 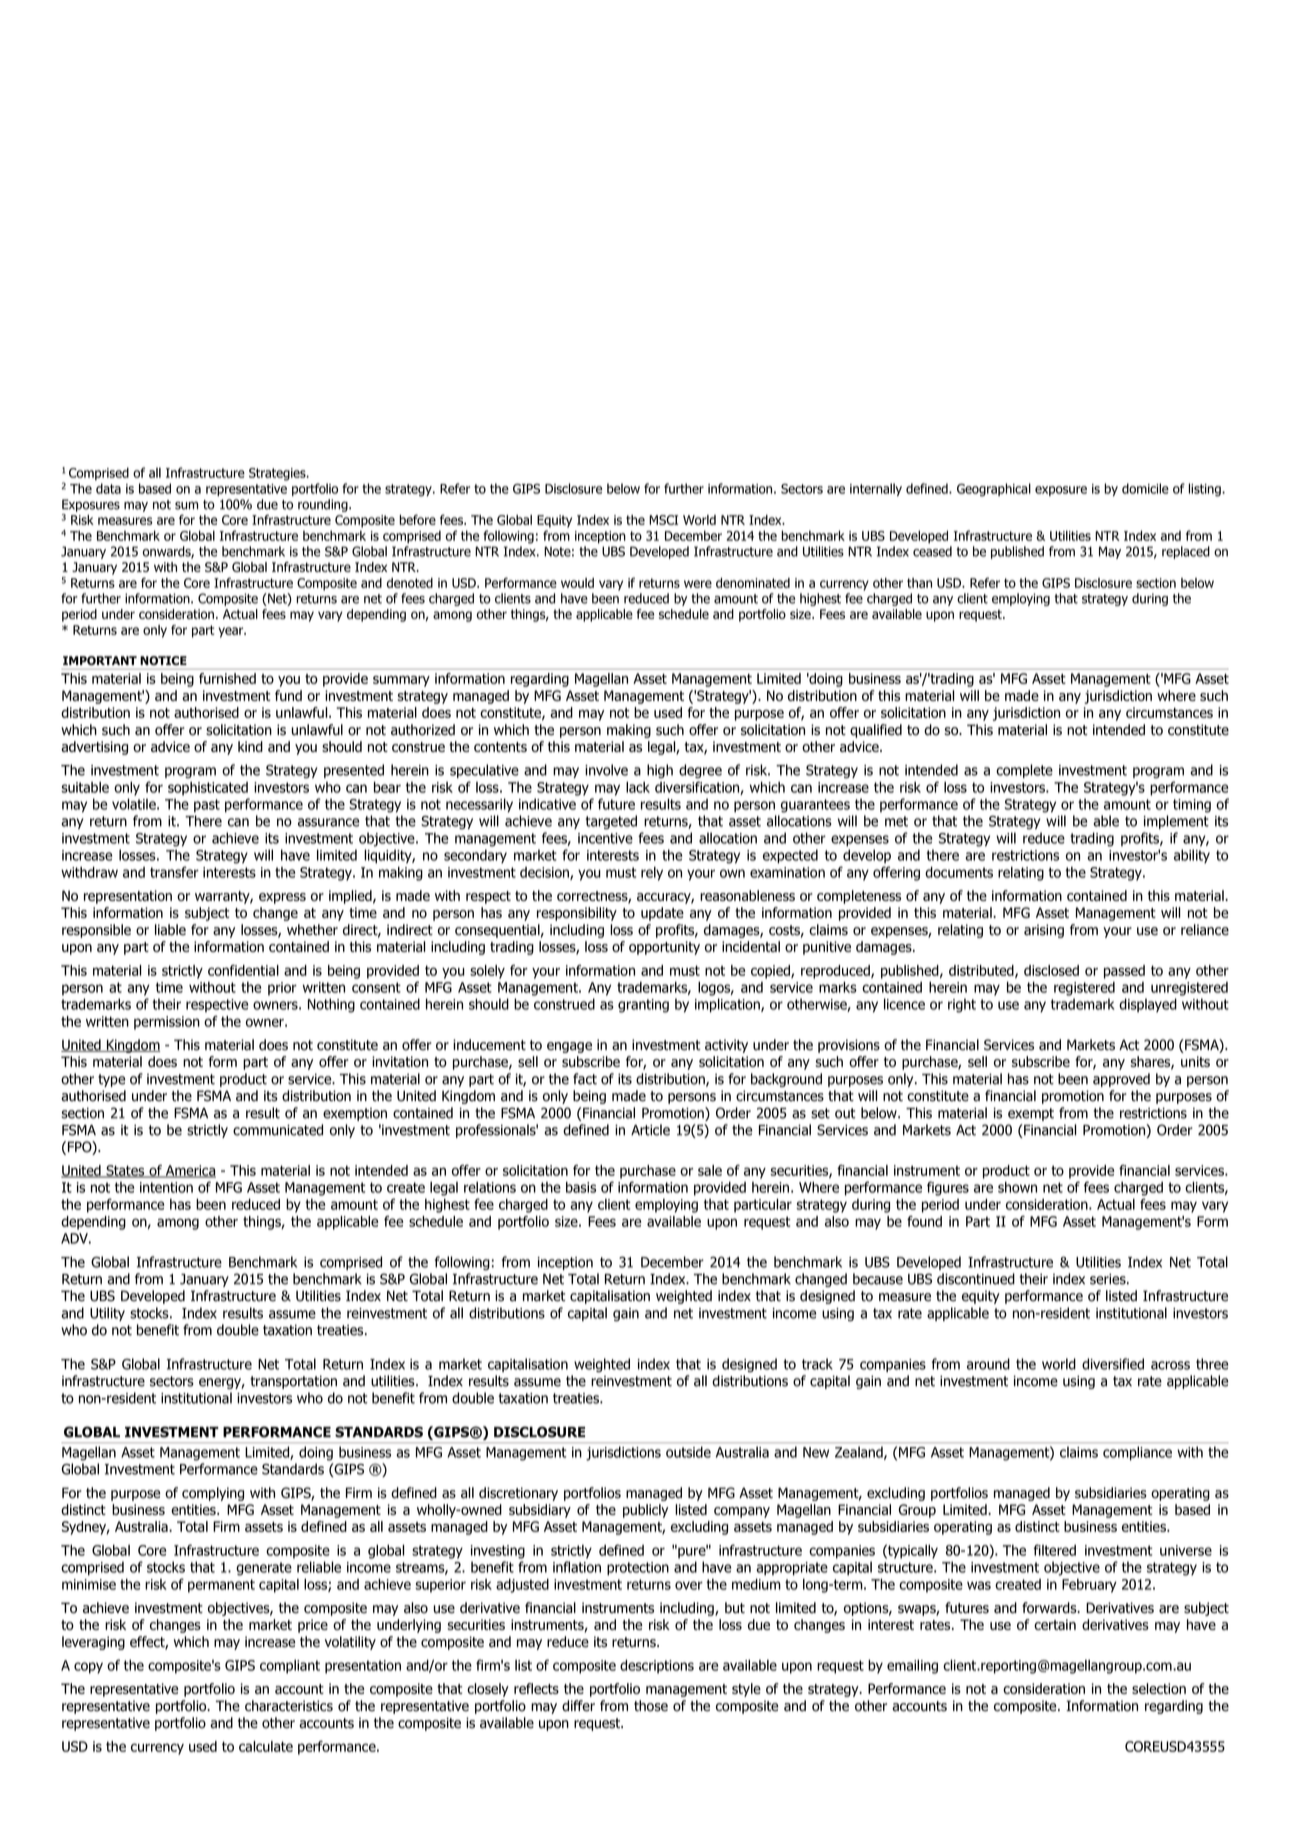 What do you see at coordinates (1044, 931) in the screenshot?
I see `arising` at bounding box center [1044, 931].
